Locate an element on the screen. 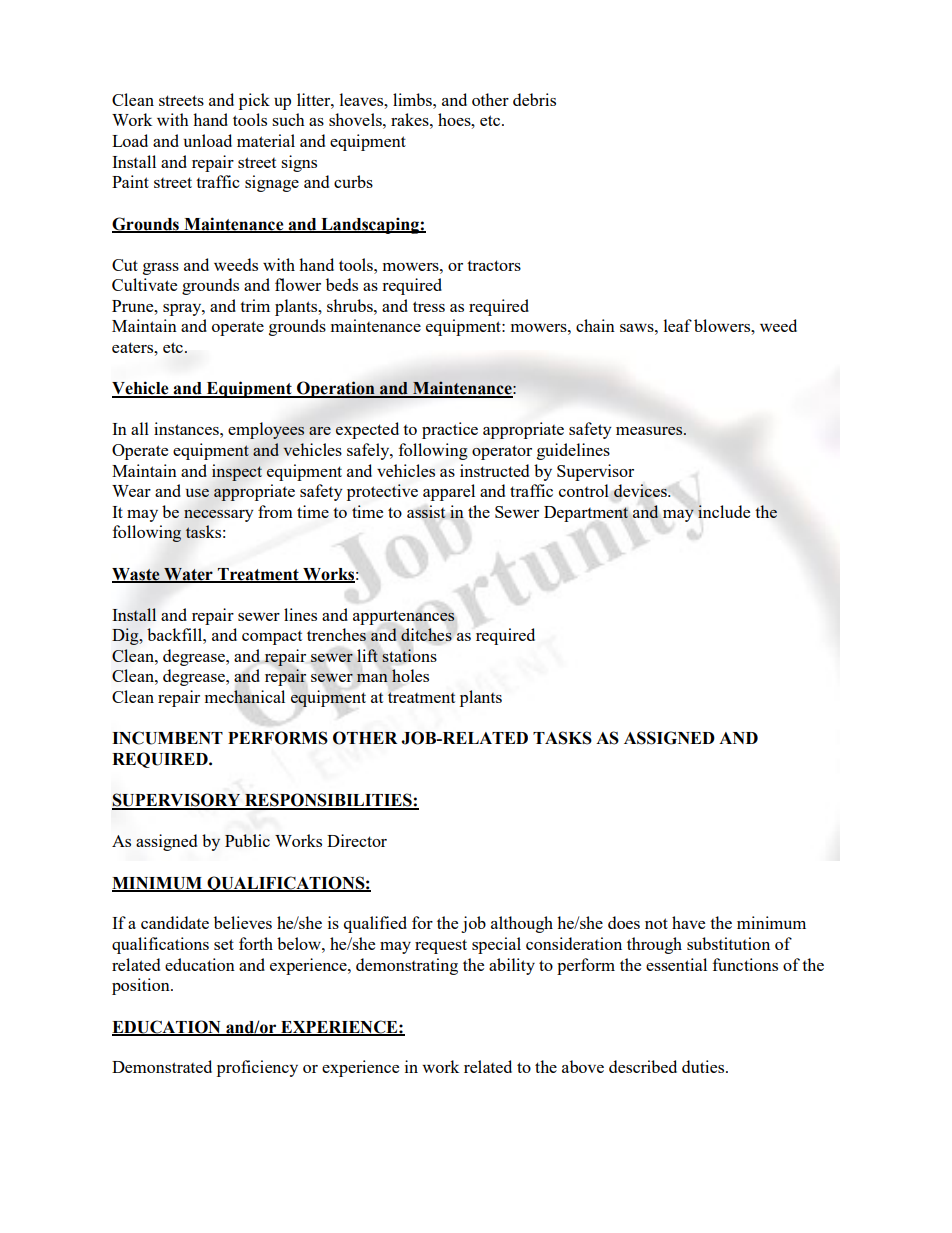 The width and height of the screenshot is (952, 1233). tress is located at coordinates (429, 306).
